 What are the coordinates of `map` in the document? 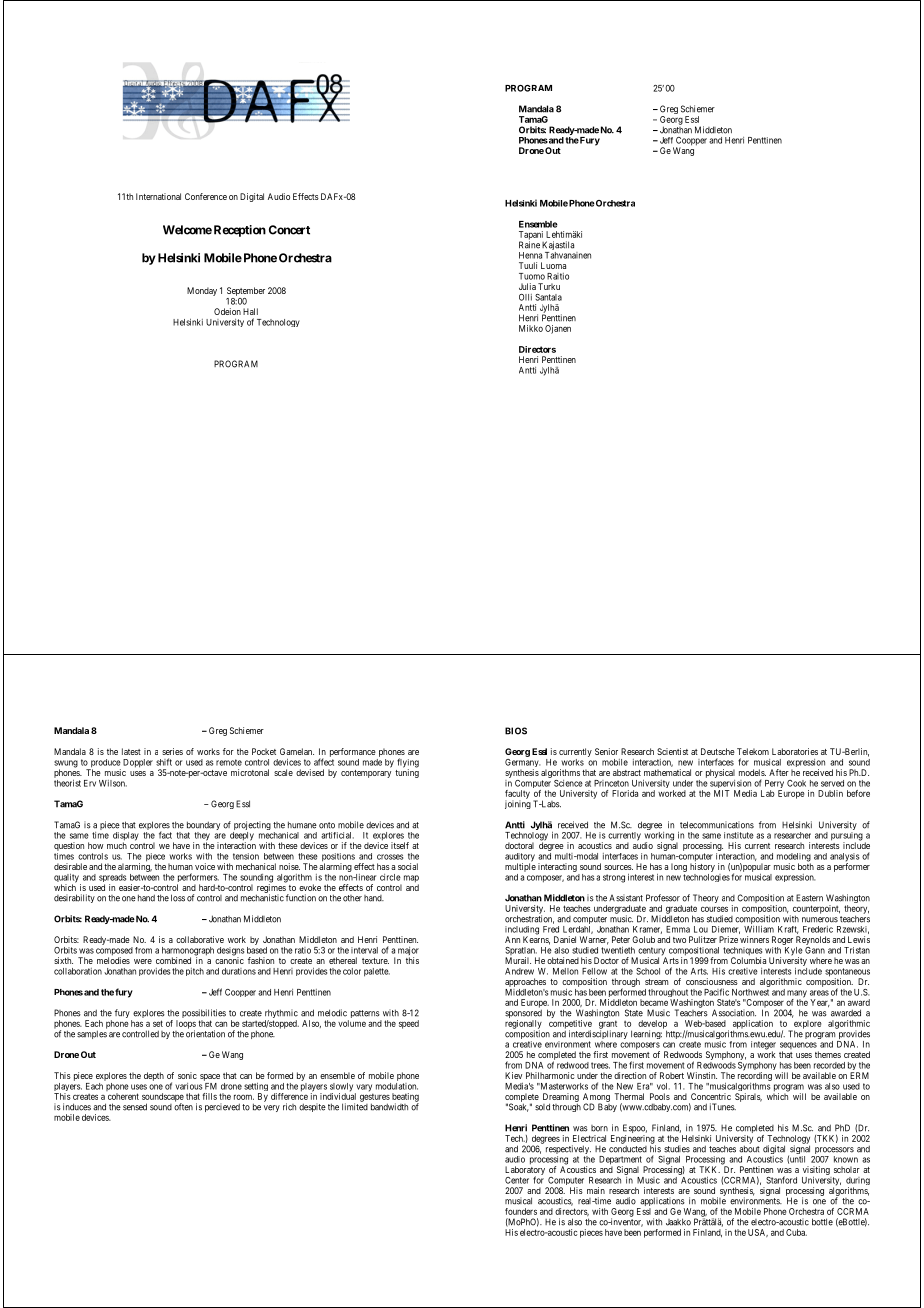 It's located at (410, 880).
